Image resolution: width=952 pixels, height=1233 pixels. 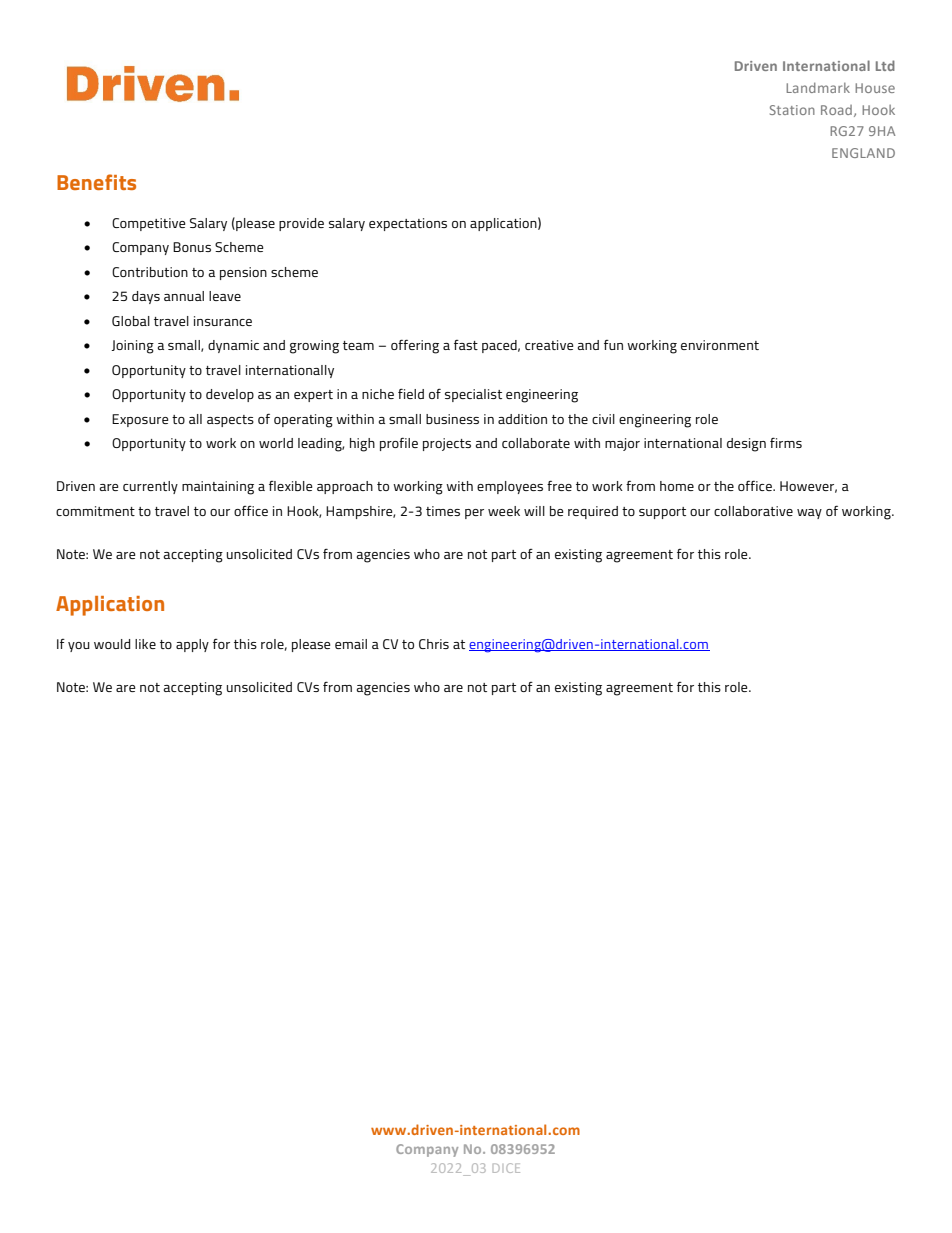 I want to click on DICE, so click(x=506, y=1168).
